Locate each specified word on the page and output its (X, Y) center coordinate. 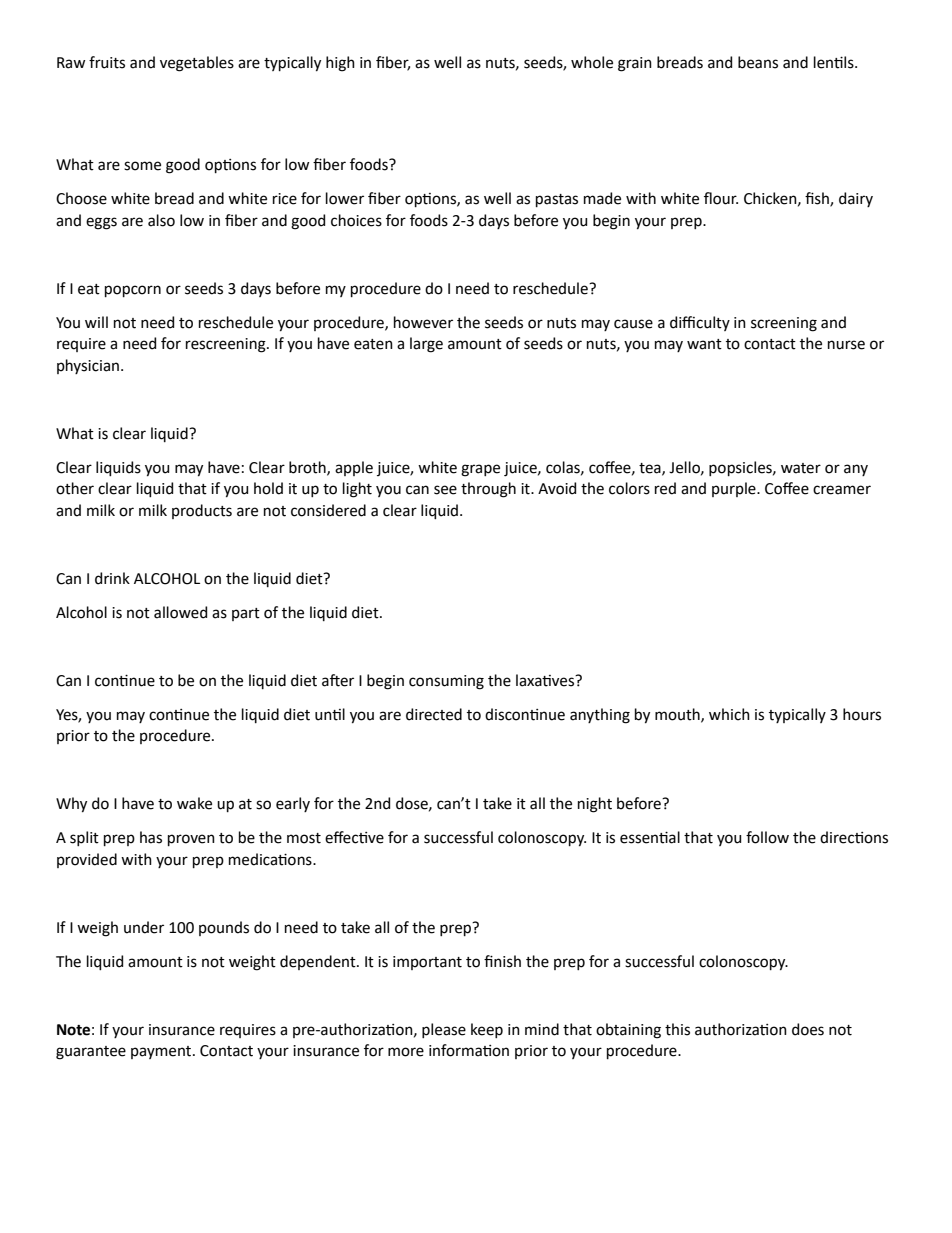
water (801, 468)
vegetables (197, 64)
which (729, 714)
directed (434, 714)
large (426, 345)
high (340, 64)
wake (194, 803)
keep (487, 1030)
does (808, 1029)
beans (758, 62)
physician (88, 366)
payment (162, 1052)
